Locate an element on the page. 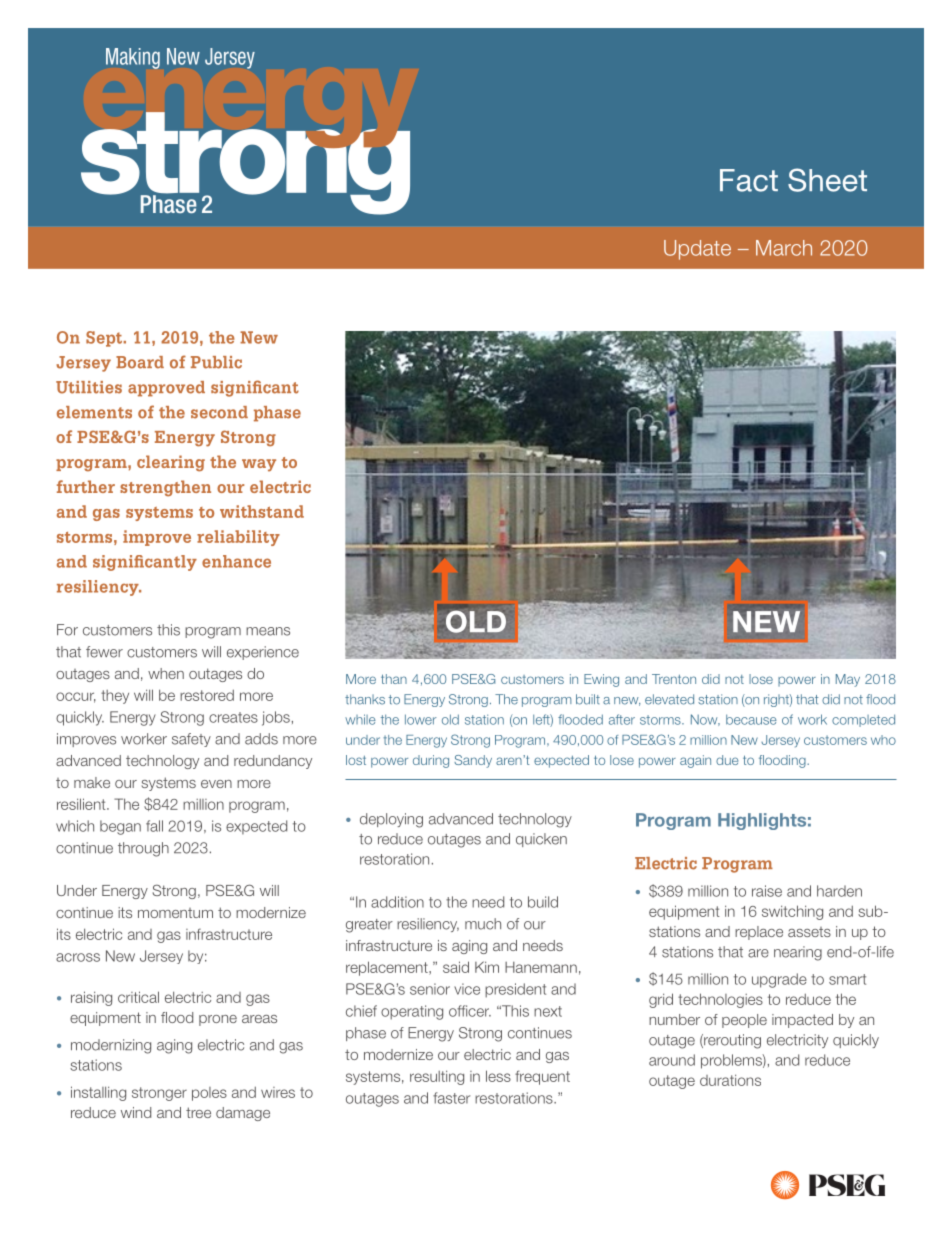  enhance is located at coordinates (236, 561).
